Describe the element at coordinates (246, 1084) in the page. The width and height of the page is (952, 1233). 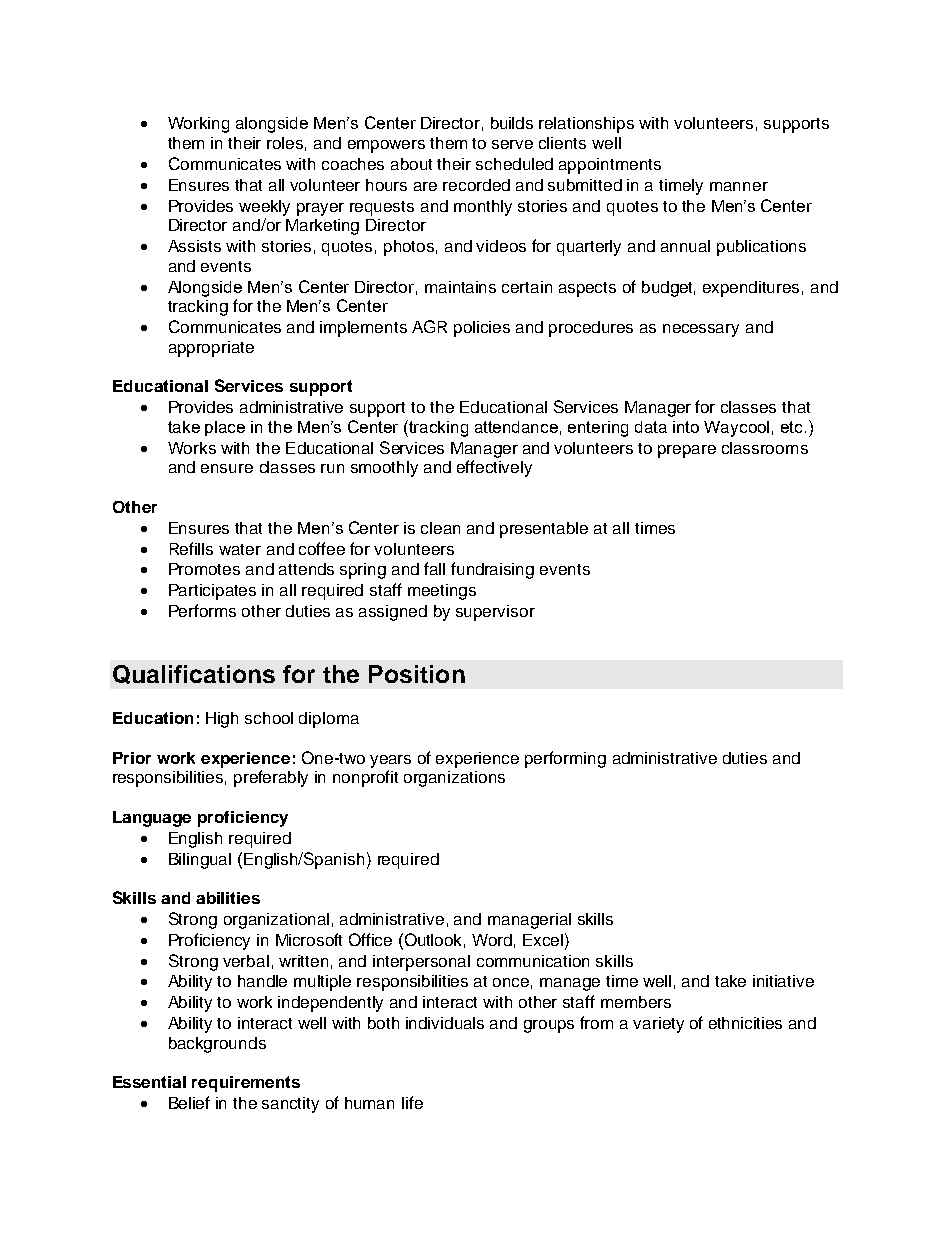
I see `requirements` at that location.
